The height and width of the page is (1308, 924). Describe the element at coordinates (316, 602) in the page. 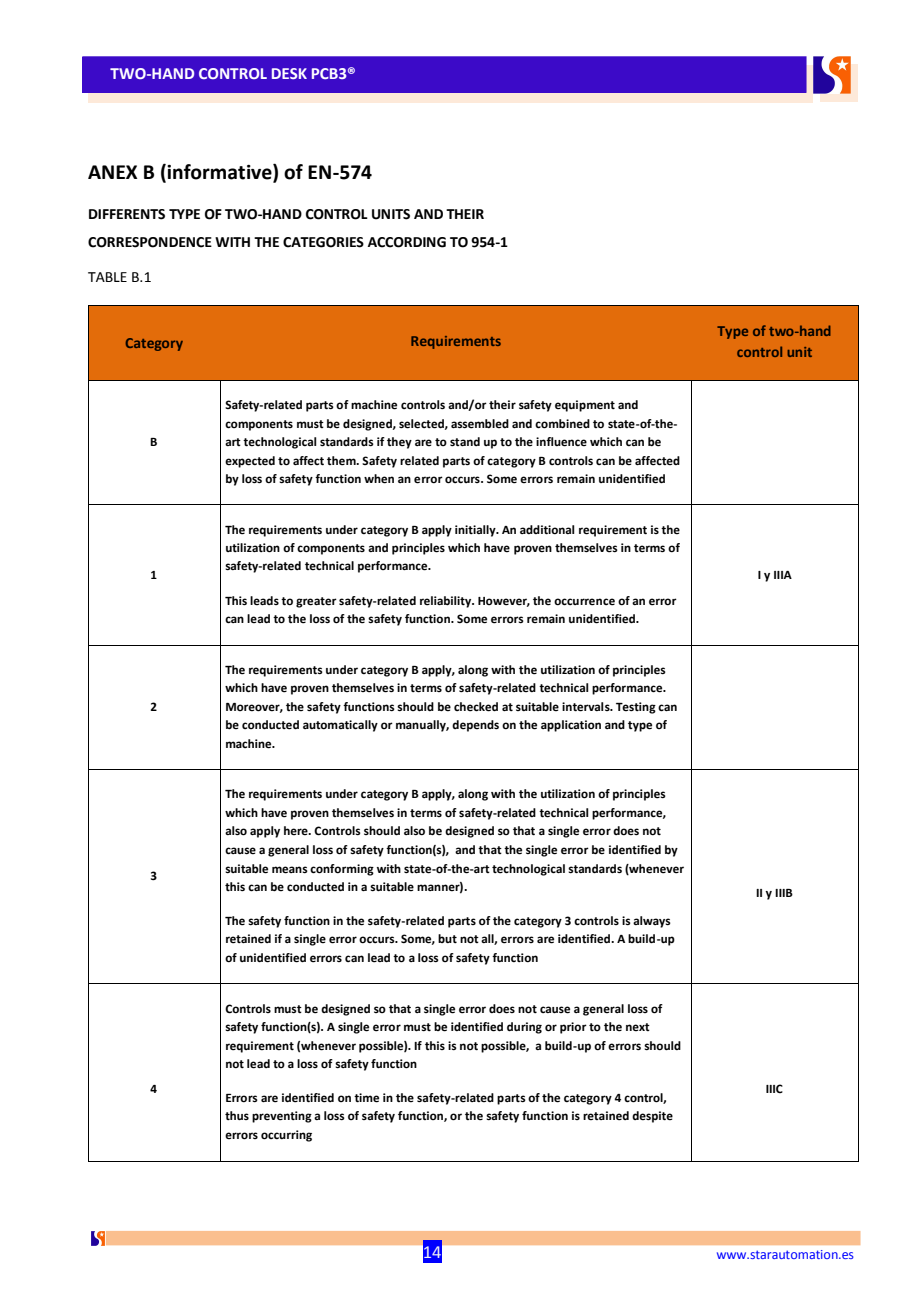

I see `greater` at that location.
